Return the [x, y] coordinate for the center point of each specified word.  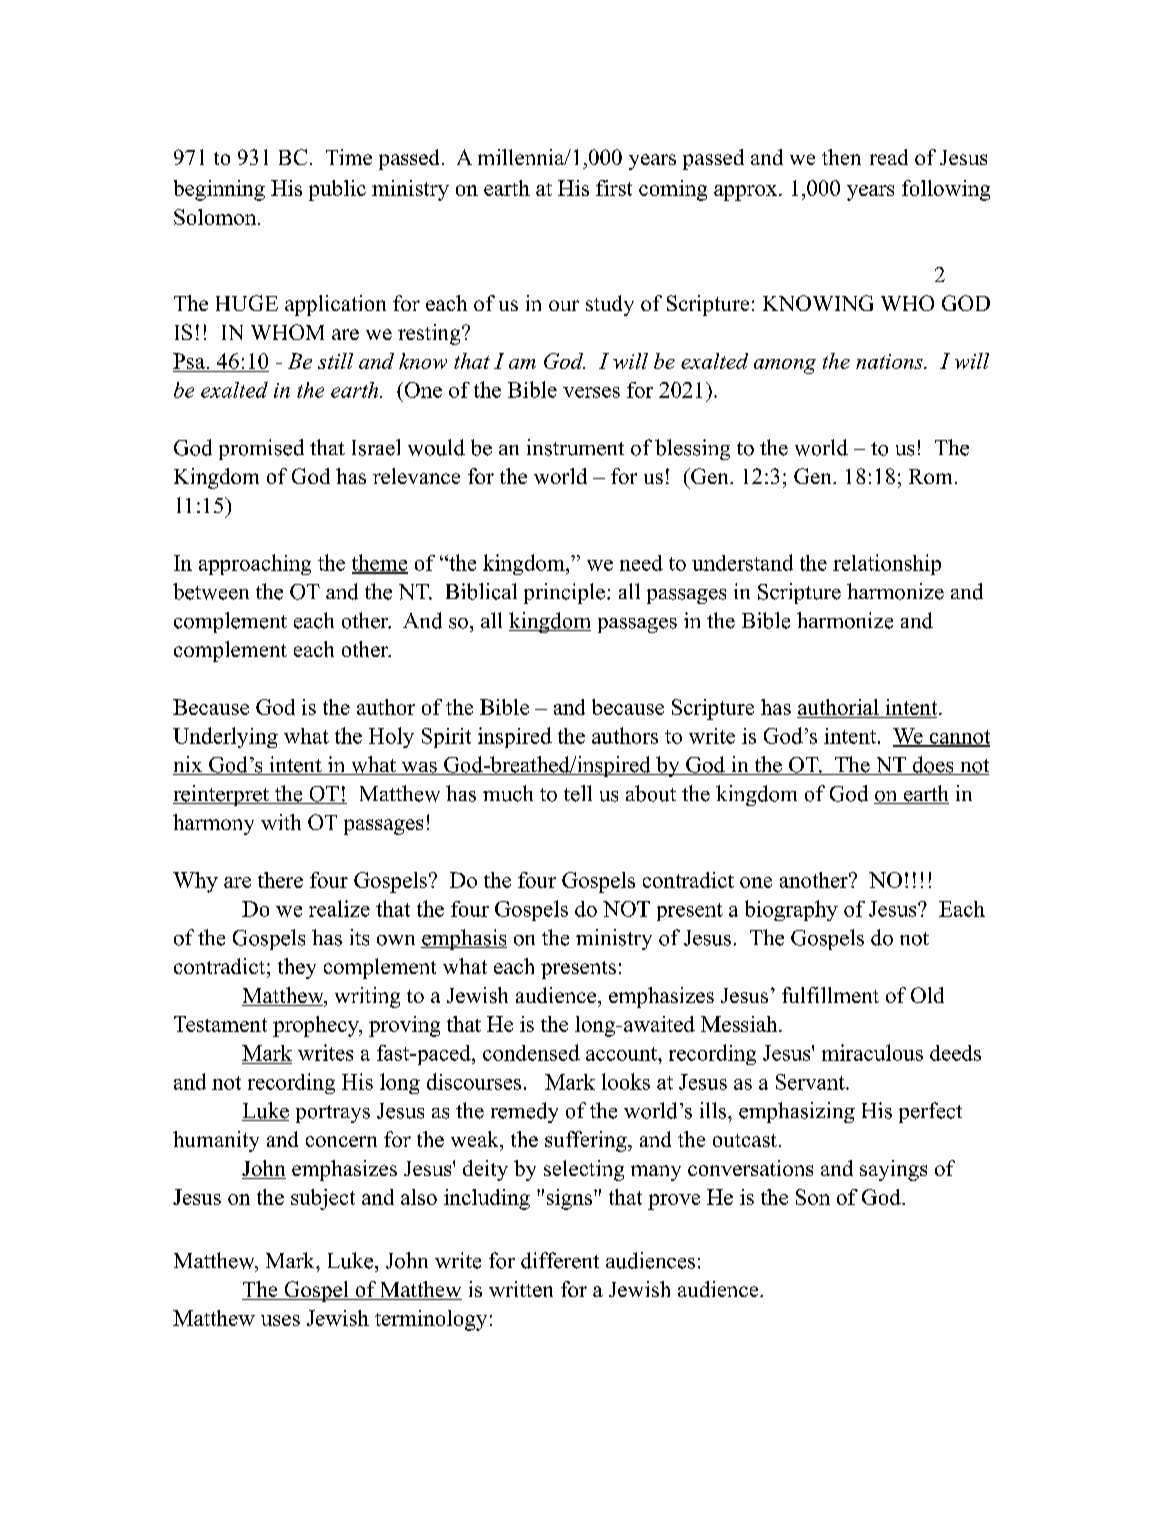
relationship [887, 564]
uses [280, 1320]
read [889, 157]
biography [791, 910]
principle [564, 593]
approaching [255, 564]
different [560, 1260]
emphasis [464, 939]
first [614, 188]
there [280, 880]
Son [813, 1197]
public [337, 190]
